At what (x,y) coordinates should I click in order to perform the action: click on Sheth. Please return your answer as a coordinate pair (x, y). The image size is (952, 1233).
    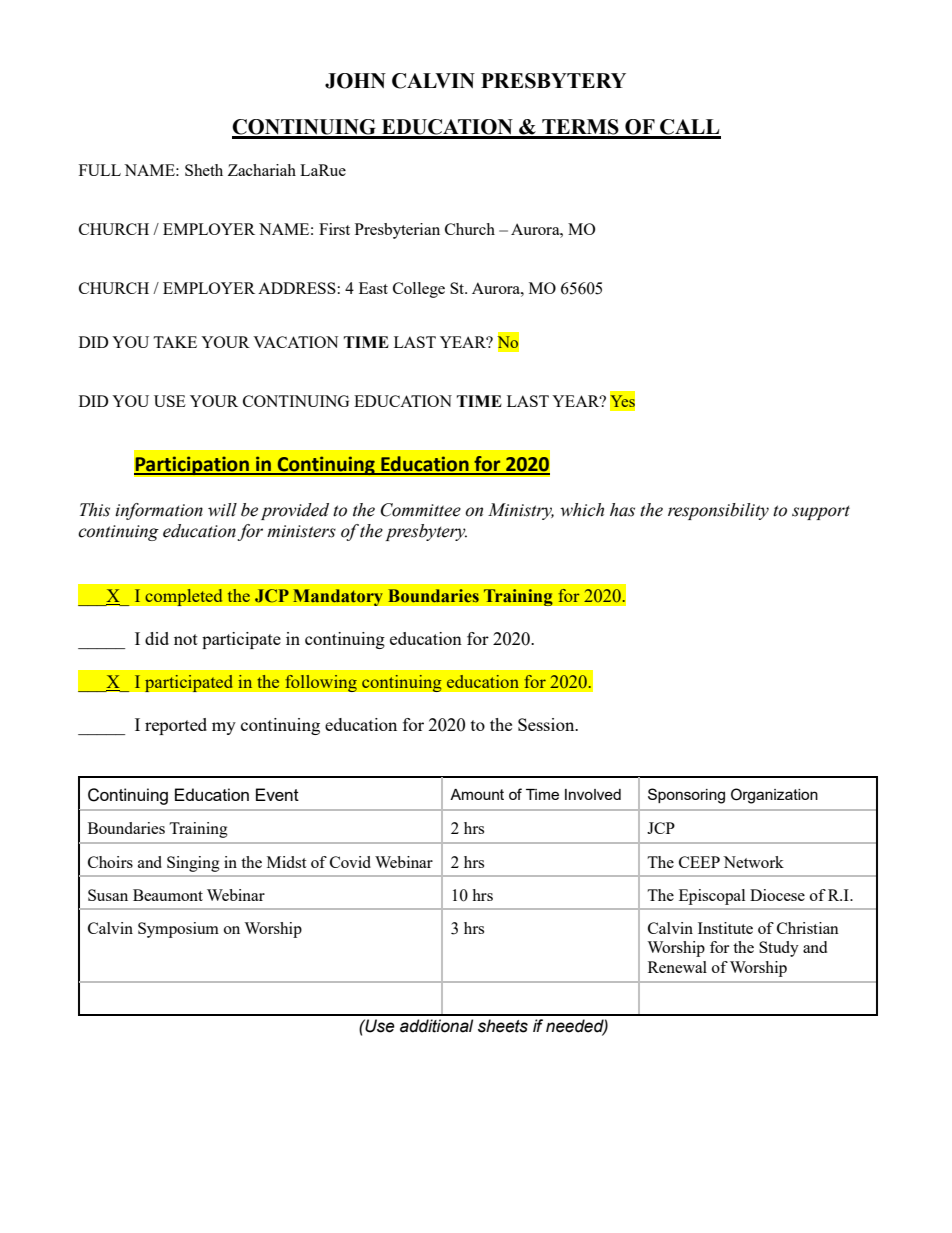
    Looking at the image, I should click on (204, 170).
